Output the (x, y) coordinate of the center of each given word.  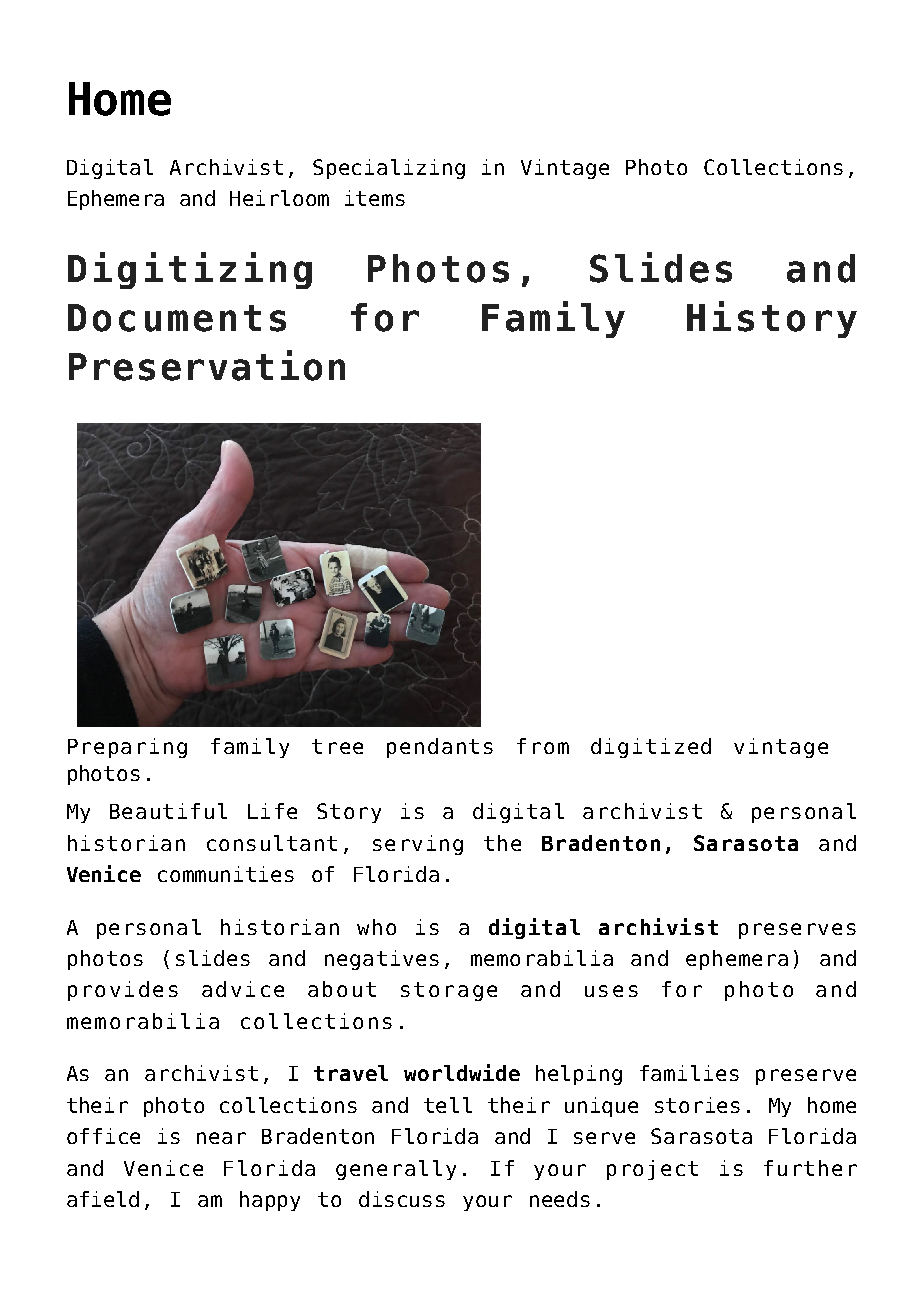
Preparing (127, 748)
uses (611, 991)
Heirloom (279, 198)
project (652, 1170)
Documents (177, 318)
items (375, 198)
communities (226, 874)
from (543, 746)
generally (396, 1170)
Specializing (389, 169)
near (221, 1138)
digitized (651, 748)
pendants (440, 748)
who (376, 927)
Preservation (207, 365)
